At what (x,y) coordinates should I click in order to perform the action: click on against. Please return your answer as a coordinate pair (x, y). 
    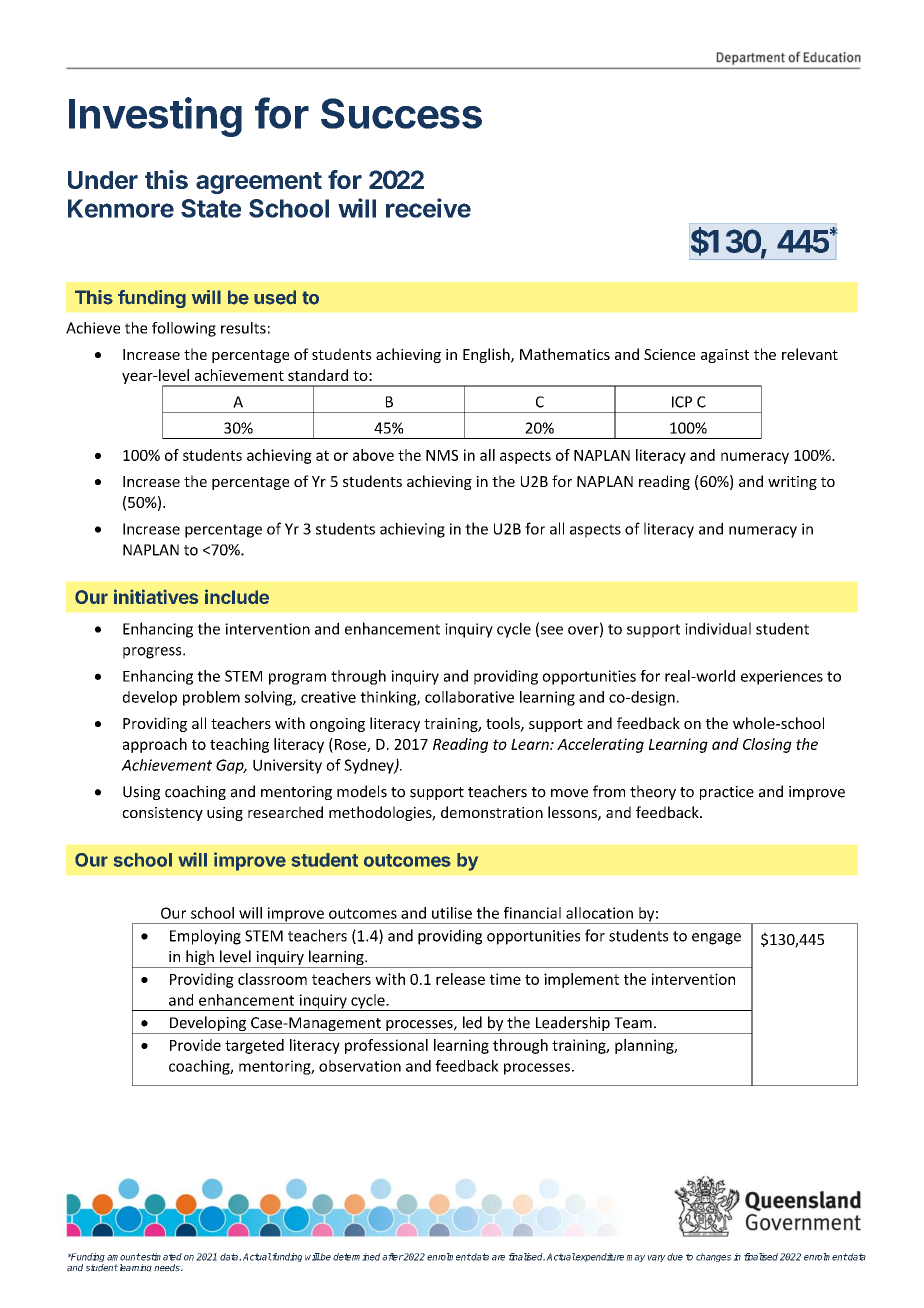
    Looking at the image, I should click on (725, 356).
